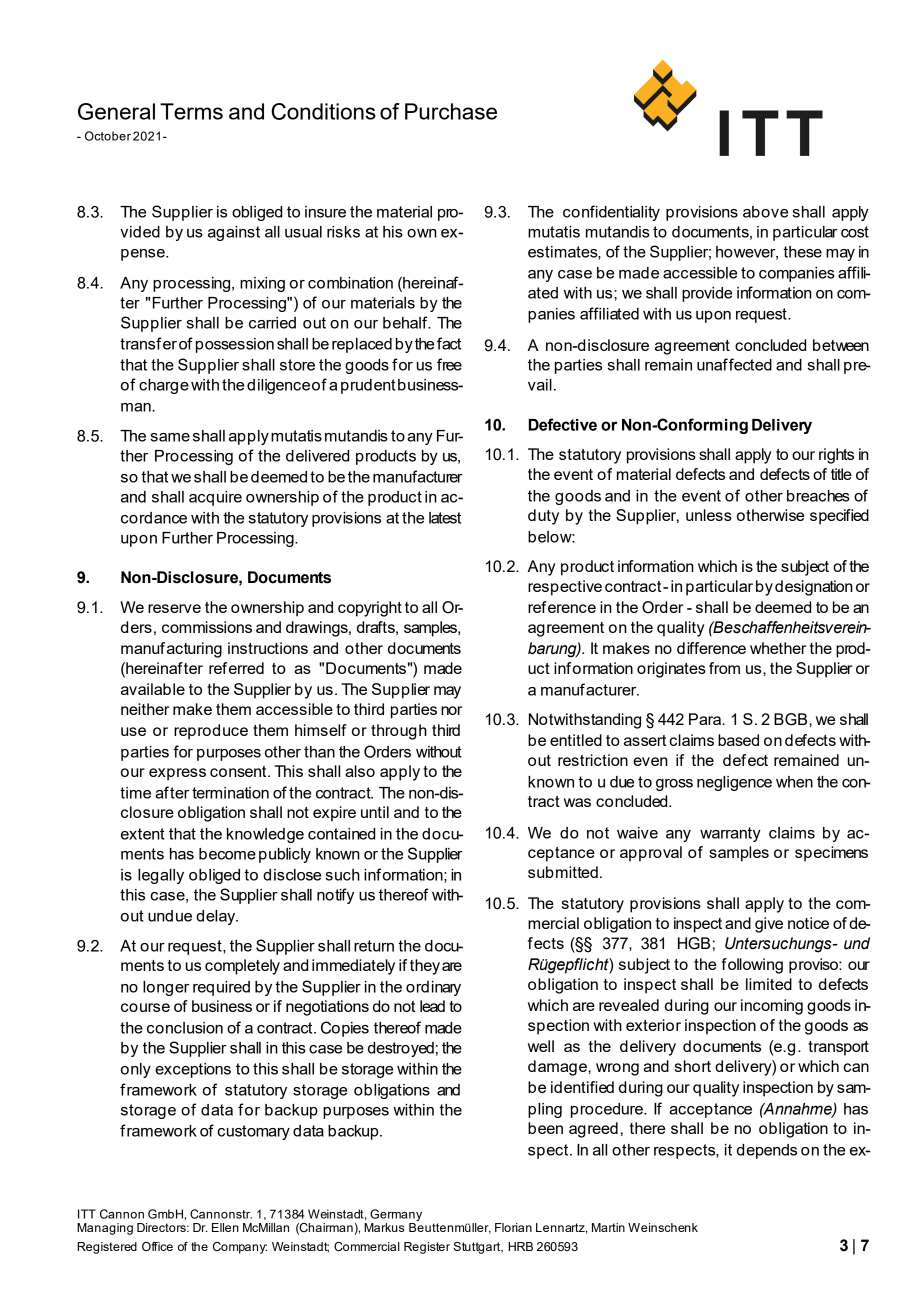 This screenshot has width=924, height=1308. Describe the element at coordinates (818, 496) in the screenshot. I see `breaches` at that location.
